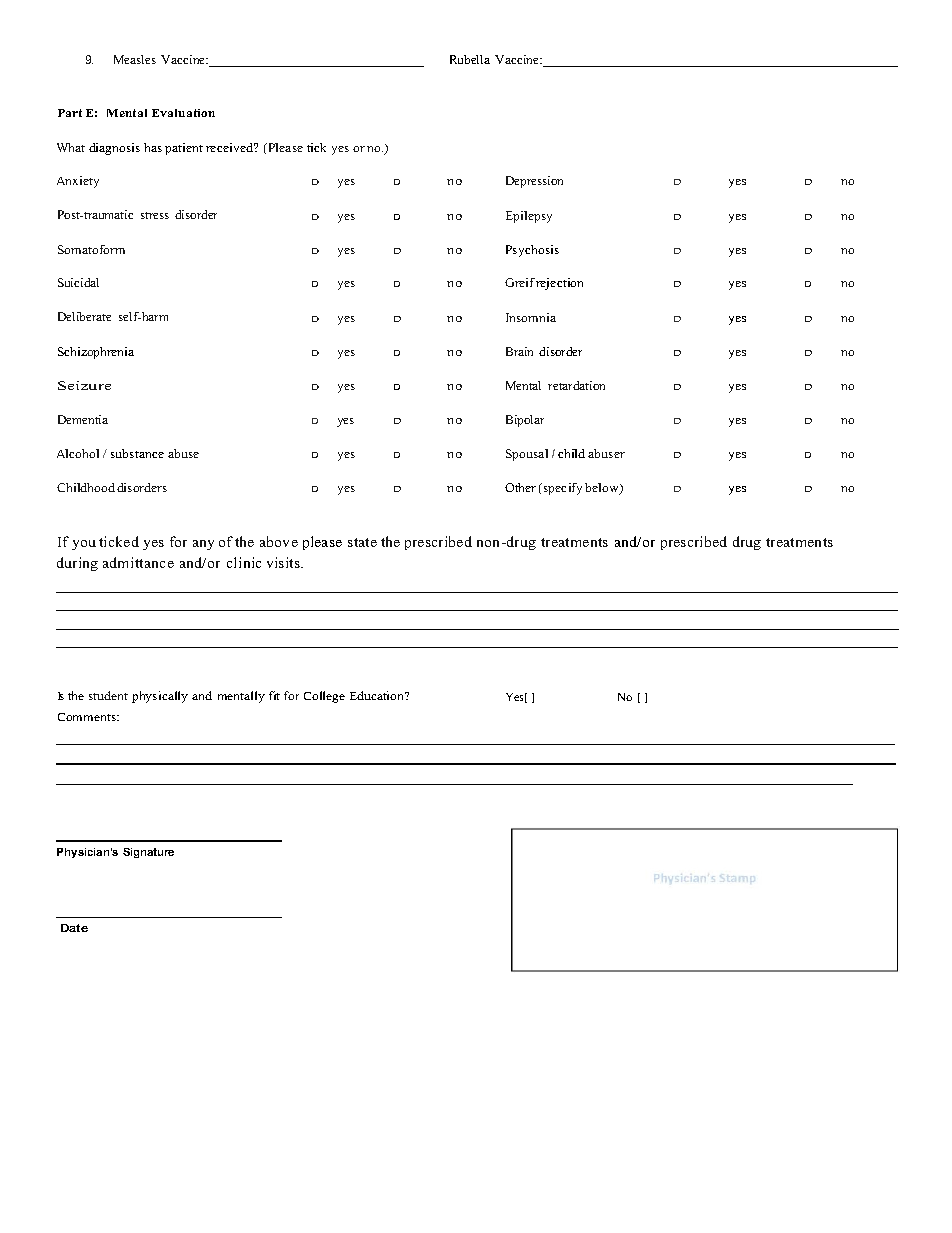 Image resolution: width=952 pixels, height=1233 pixels. What do you see at coordinates (183, 113) in the document?
I see `Evaluation` at bounding box center [183, 113].
